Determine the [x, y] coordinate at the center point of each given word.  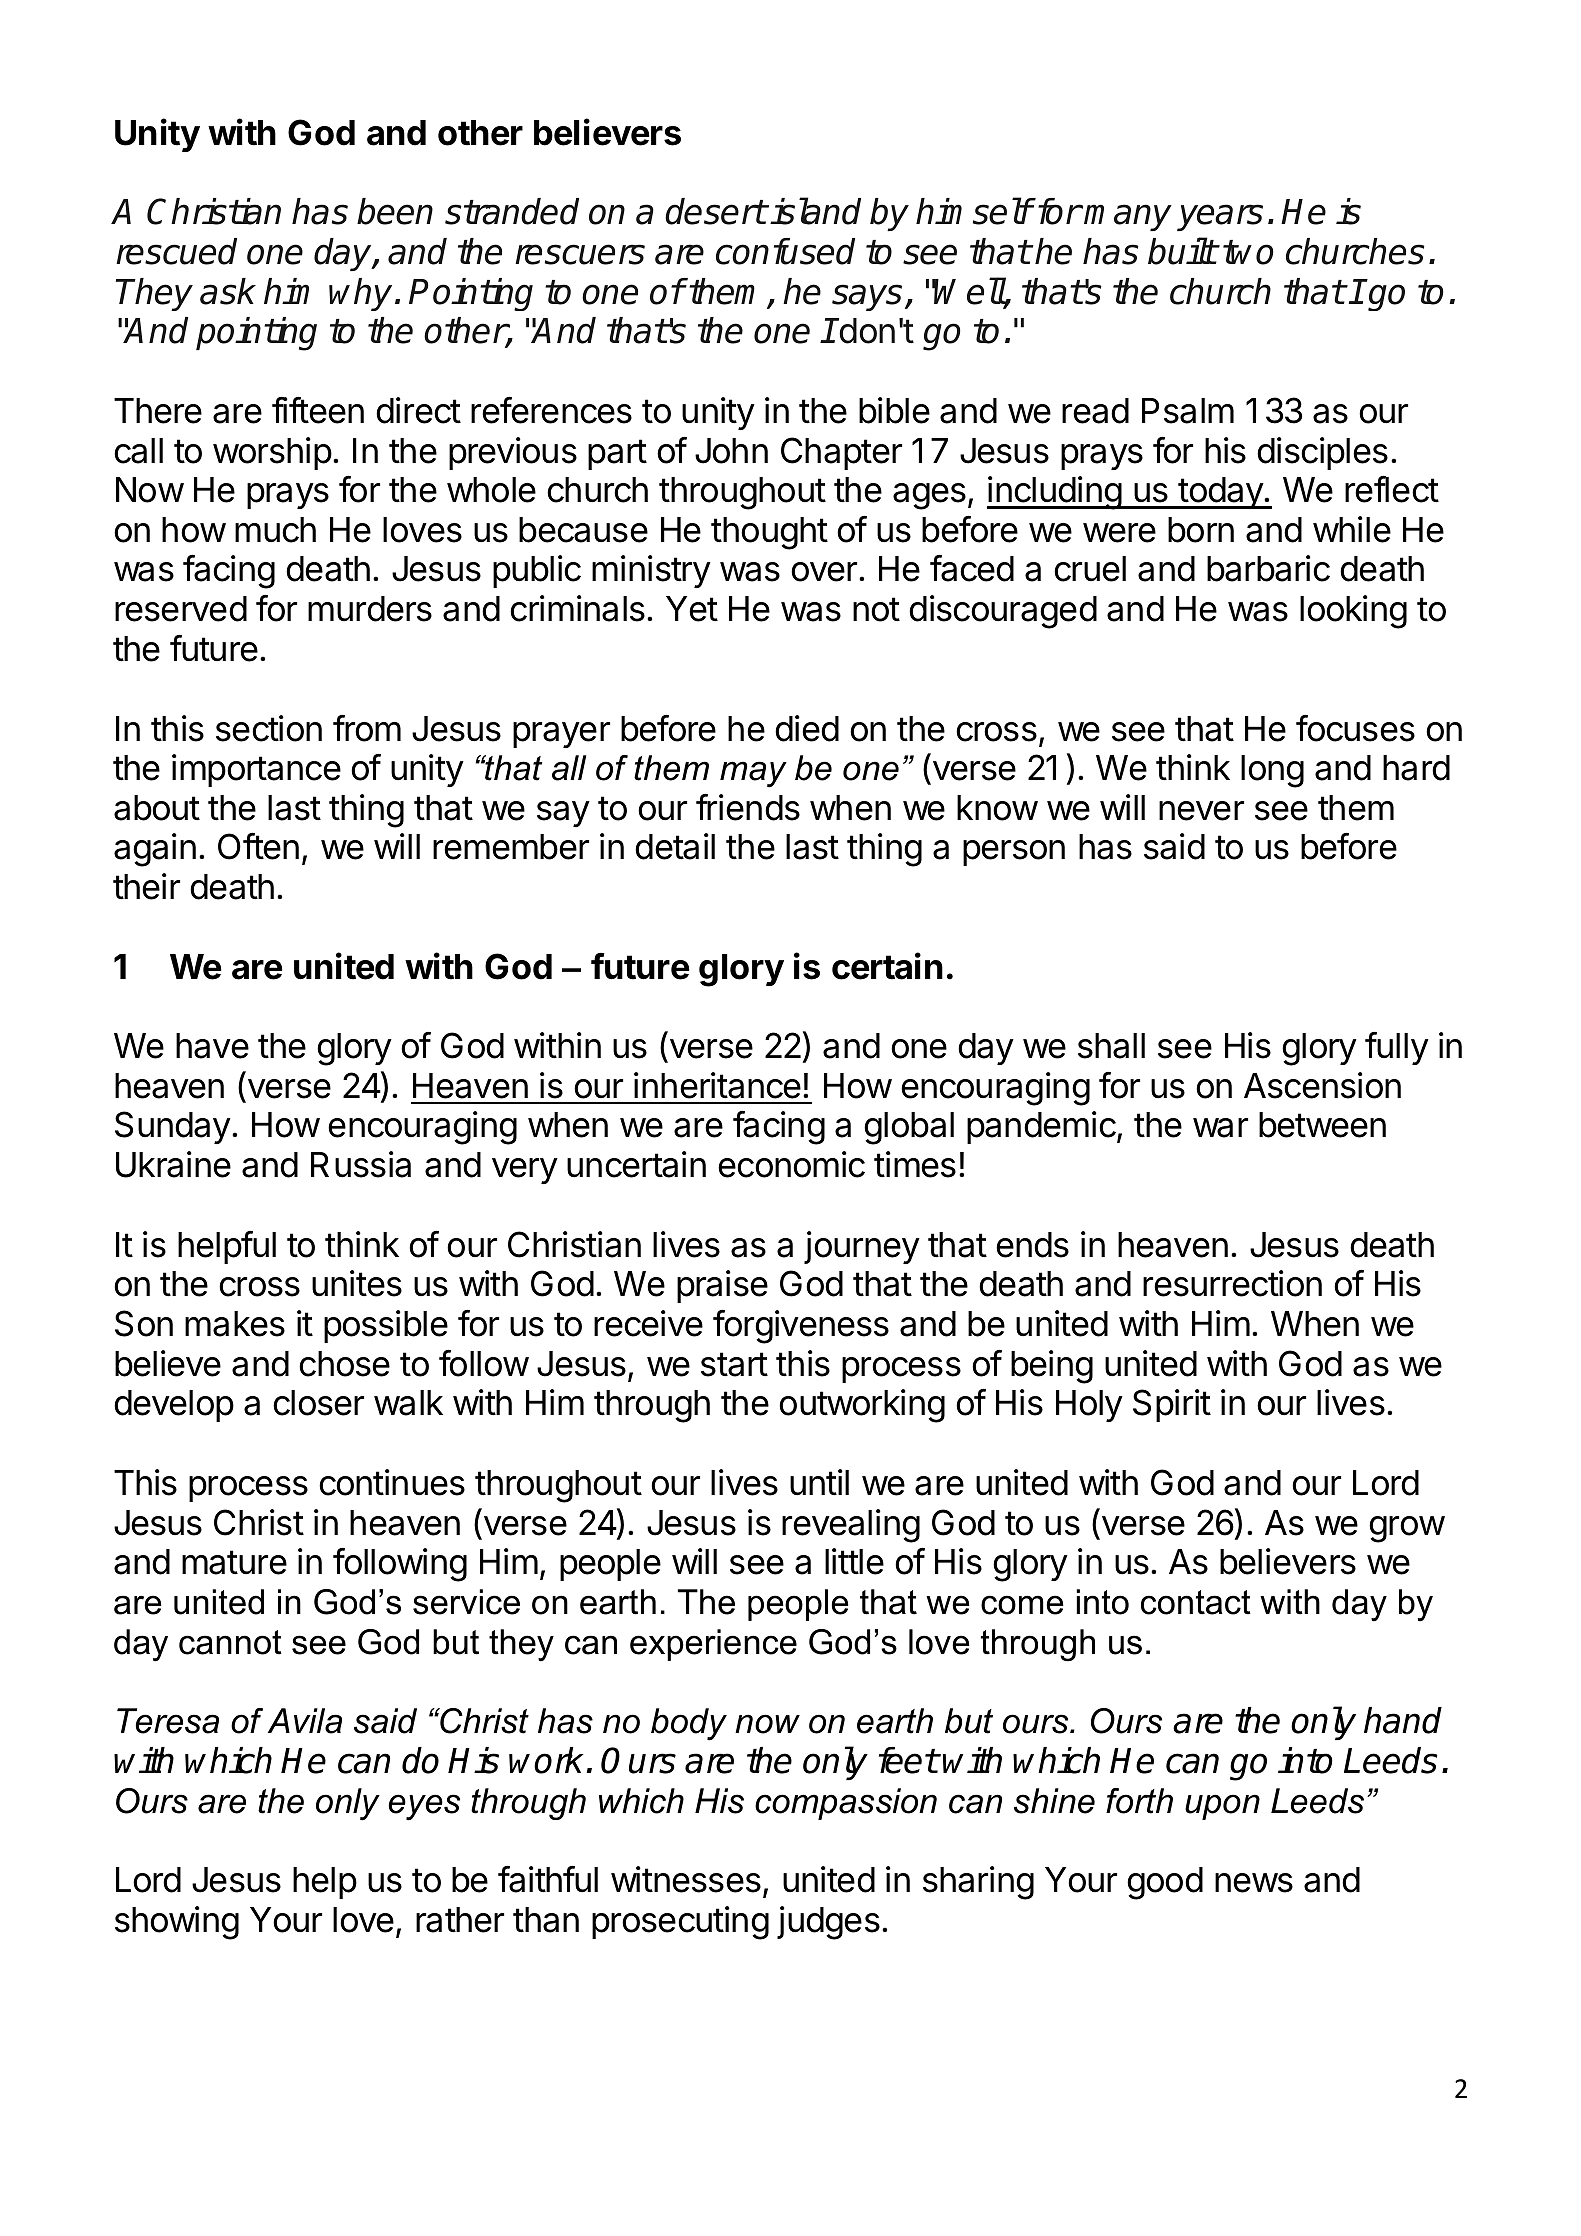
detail [675, 846]
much [275, 530]
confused [785, 251]
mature [234, 1562]
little [854, 1561]
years [1220, 217]
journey [862, 1247]
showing [177, 1923]
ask [228, 291]
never [1201, 811]
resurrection [1232, 1283]
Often [258, 846]
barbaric [1268, 568]
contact [1196, 1602]
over [825, 572]
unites [357, 1283]
